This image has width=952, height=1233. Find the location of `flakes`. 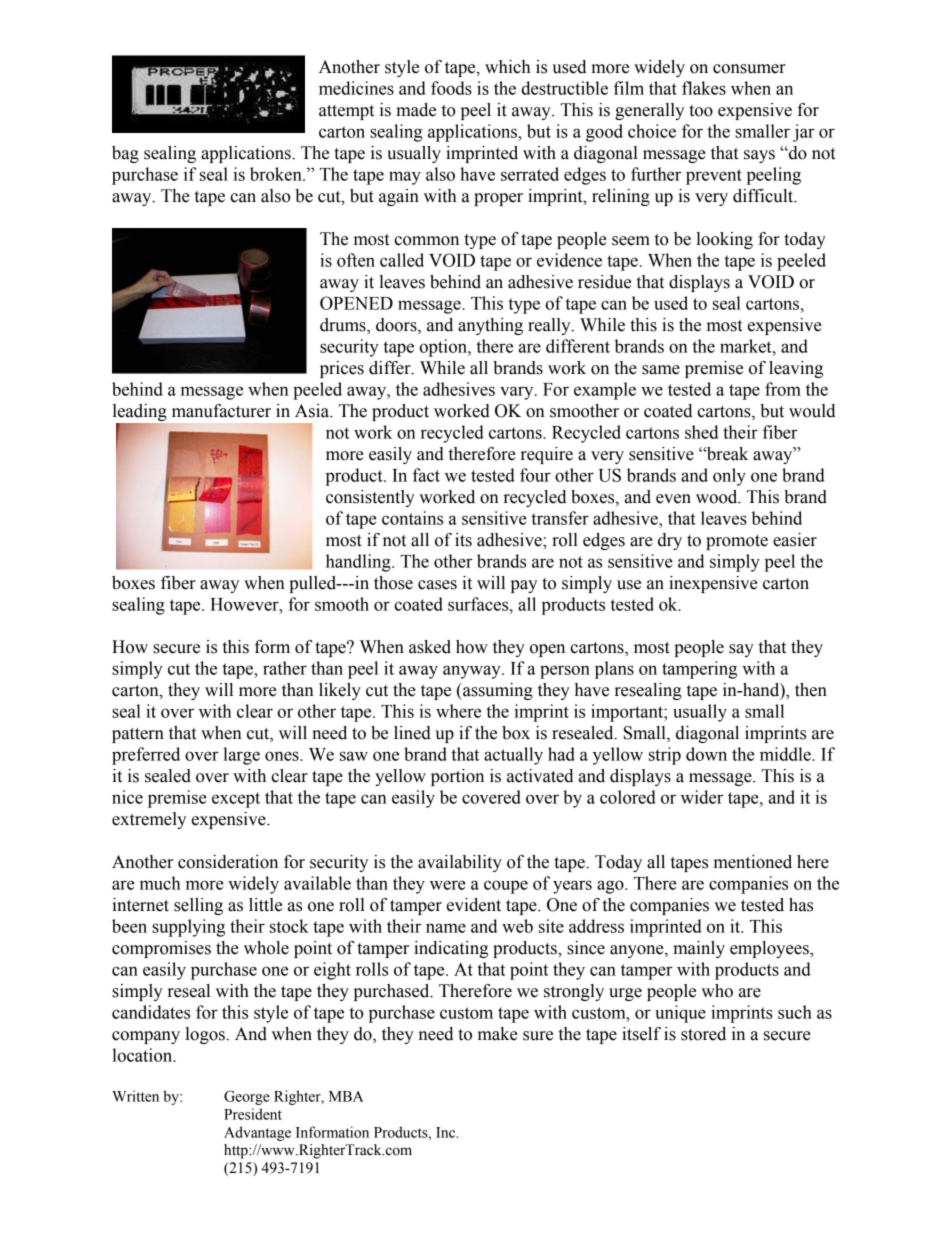

flakes is located at coordinates (704, 88).
